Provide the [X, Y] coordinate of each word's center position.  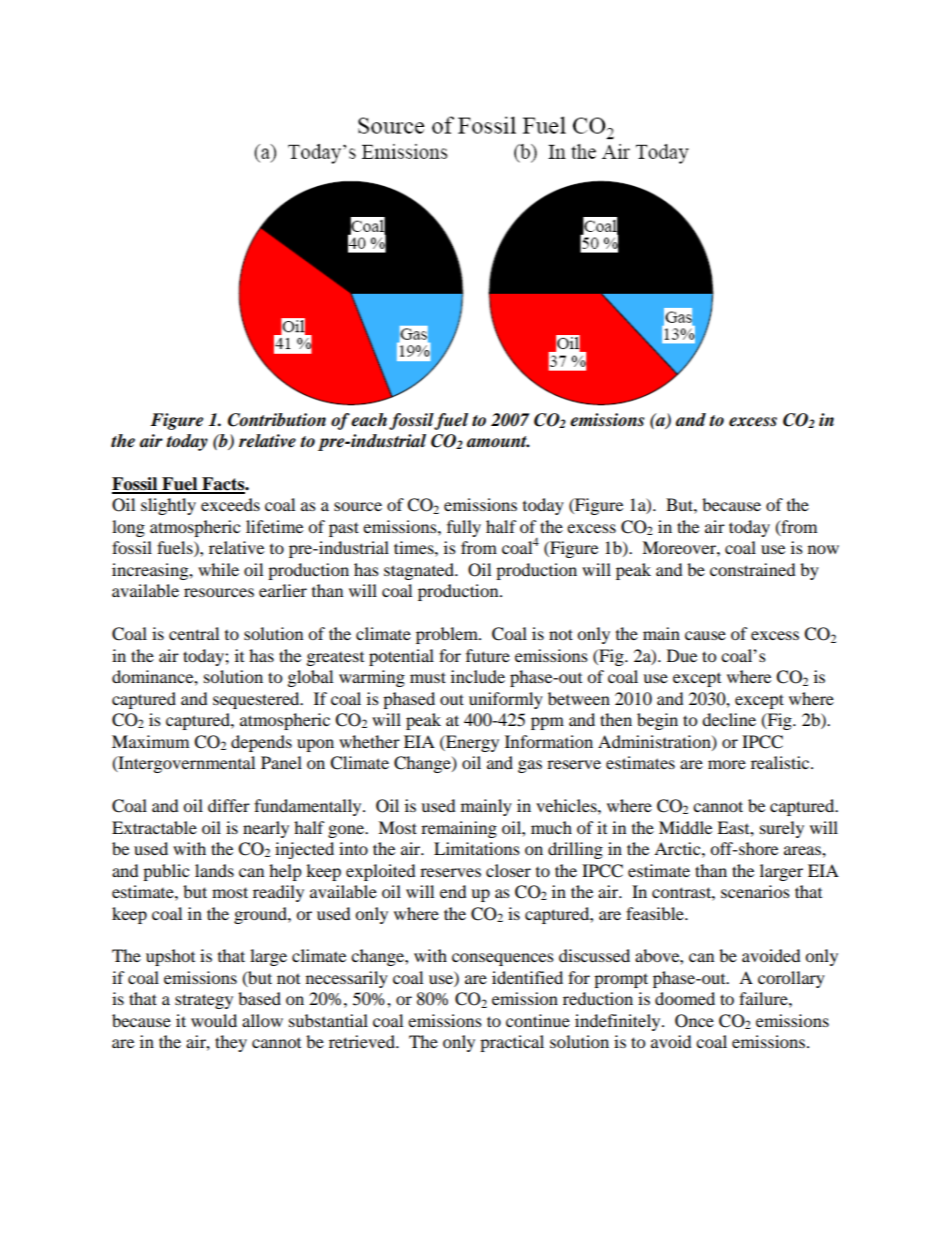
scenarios [755, 891]
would [214, 1020]
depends [261, 743]
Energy [471, 743]
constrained [753, 569]
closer [508, 870]
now [823, 549]
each [369, 420]
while [218, 569]
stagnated [420, 571]
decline [729, 719]
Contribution [277, 420]
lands [214, 870]
